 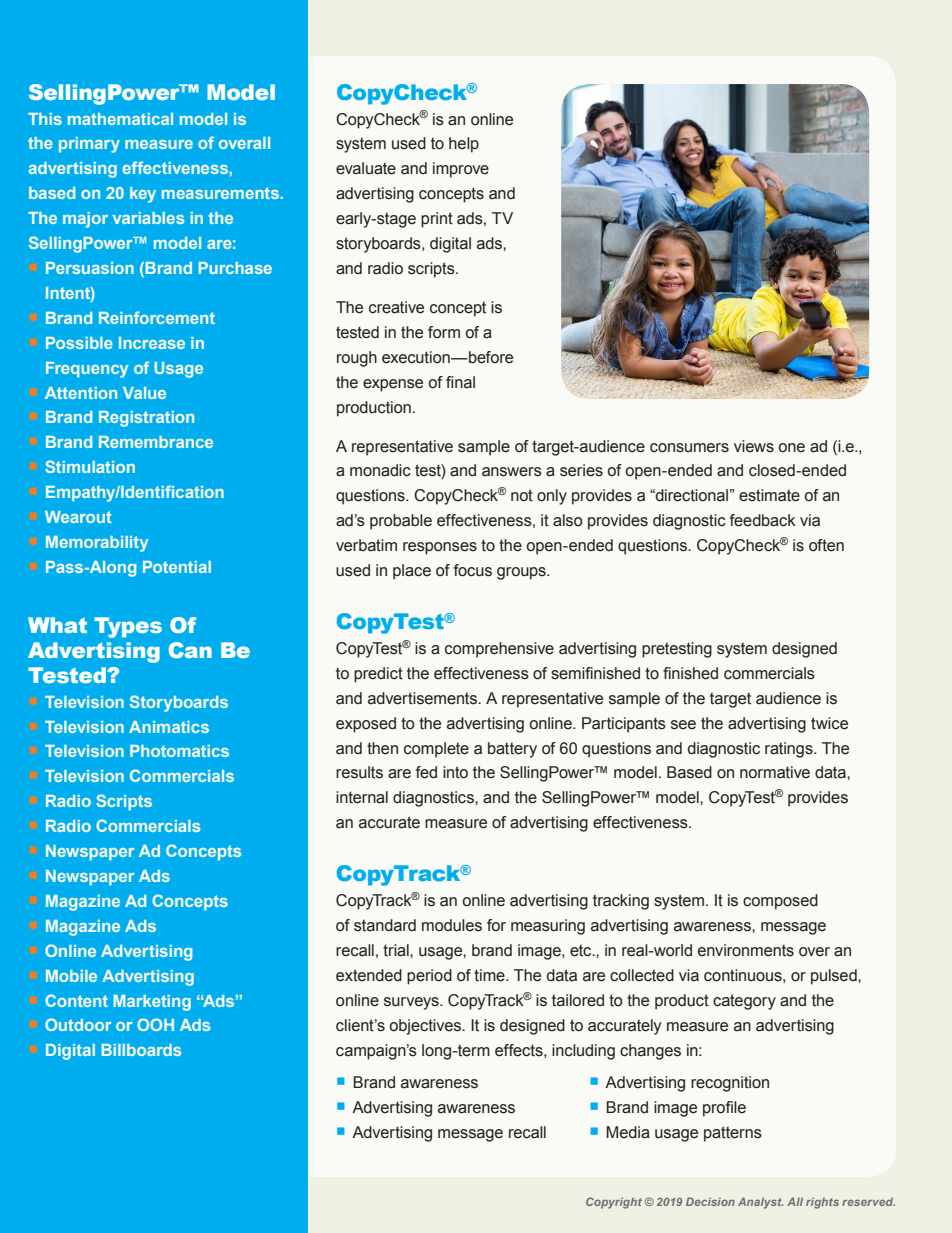 What do you see at coordinates (120, 119) in the screenshot?
I see `mathematical` at bounding box center [120, 119].
